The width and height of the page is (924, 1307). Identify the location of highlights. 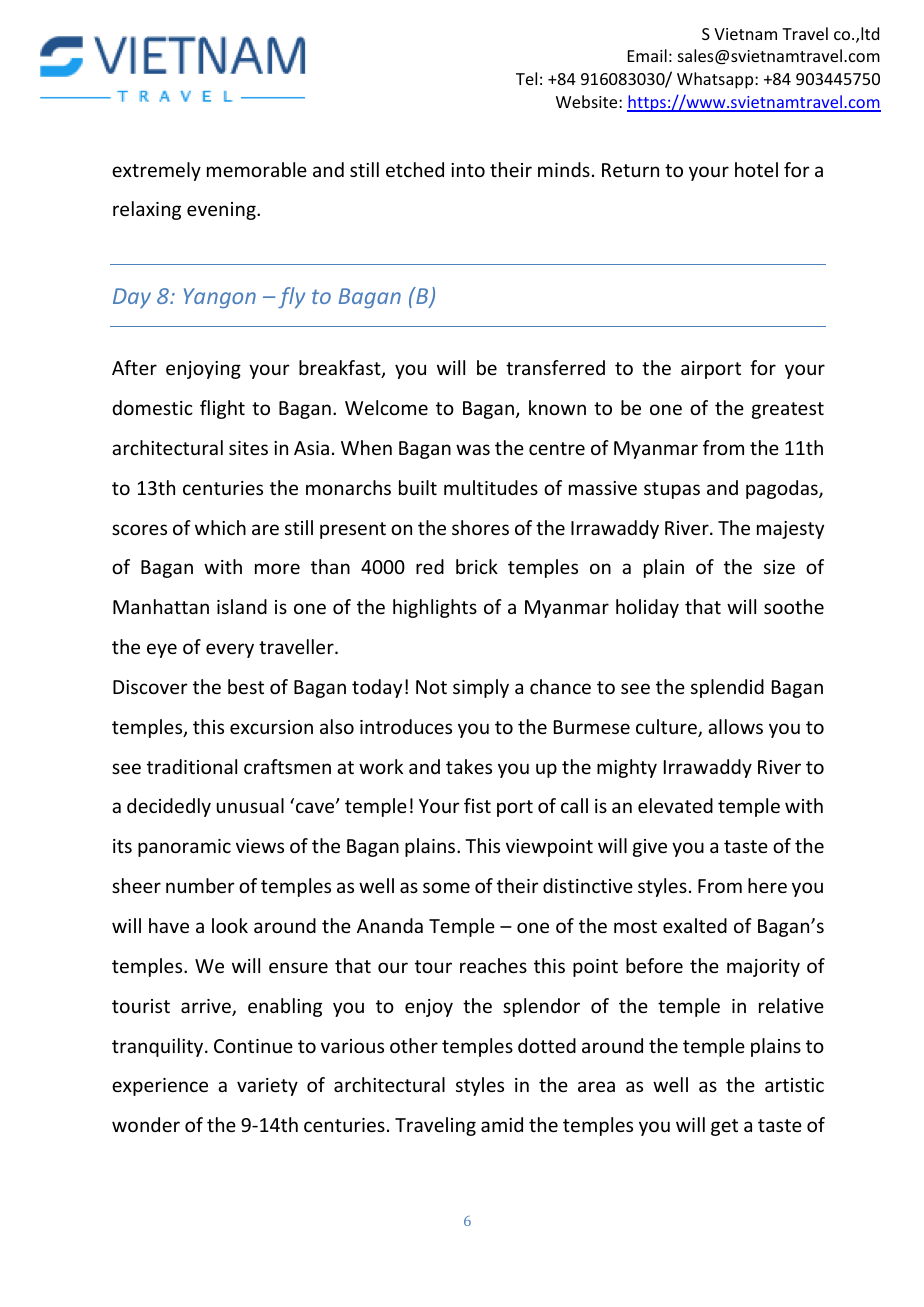
(435, 608).
